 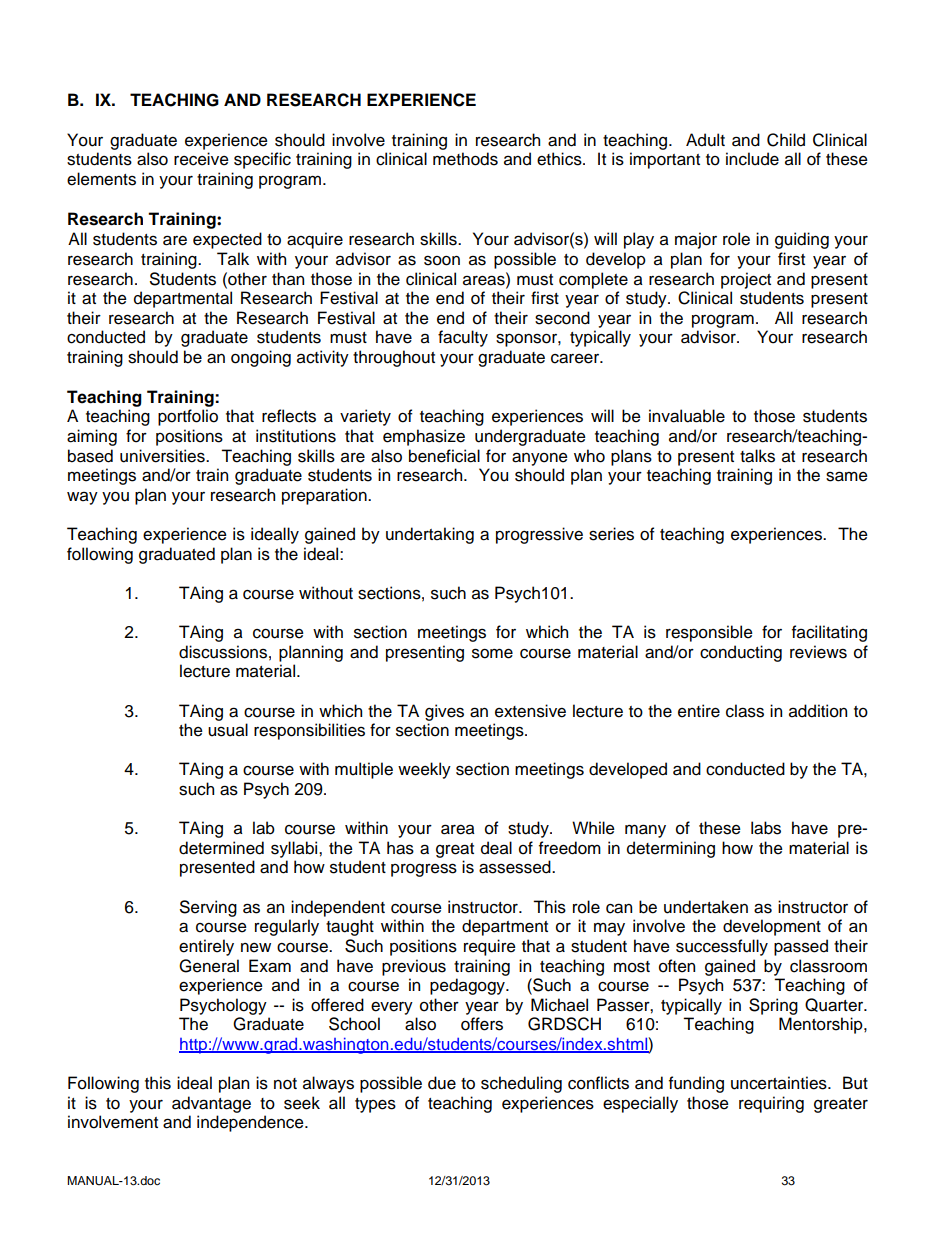 What do you see at coordinates (228, 730) in the image?
I see `usual` at bounding box center [228, 730].
